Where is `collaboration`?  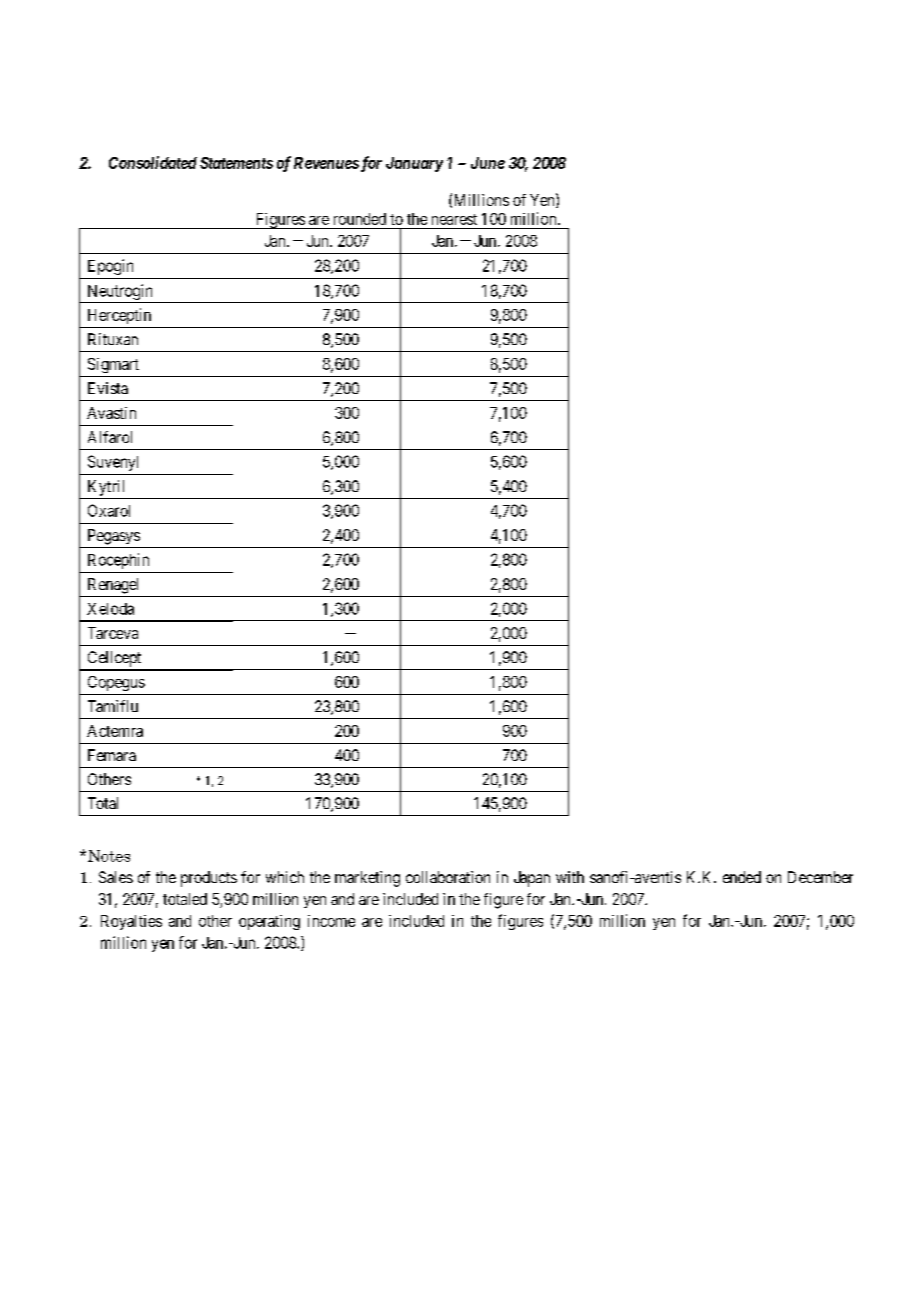 collaboration is located at coordinates (448, 877).
